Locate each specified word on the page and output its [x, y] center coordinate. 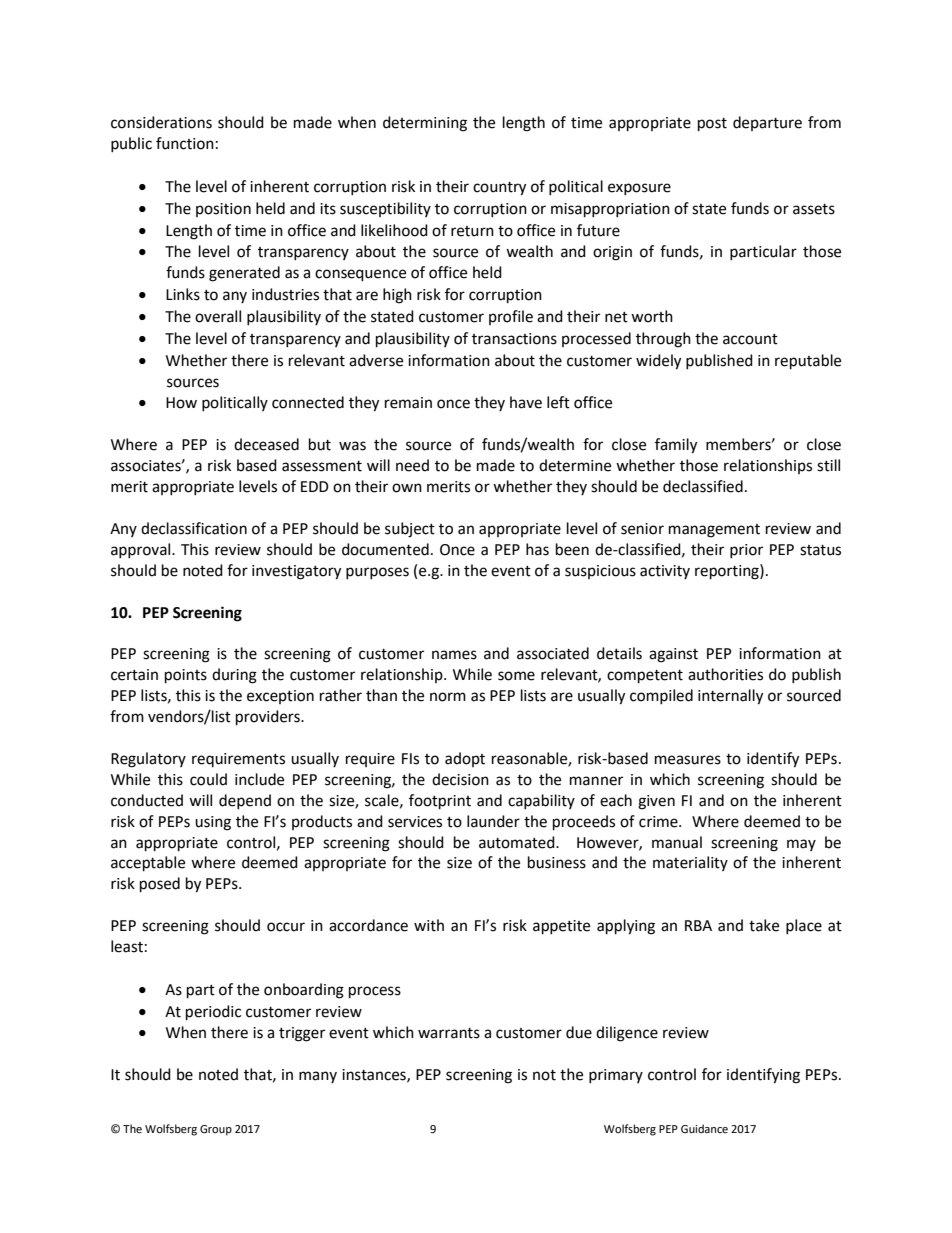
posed [160, 885]
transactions [514, 339]
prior [746, 551]
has [537, 549]
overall [218, 316]
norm [448, 697]
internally [730, 697]
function [185, 143]
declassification [194, 528]
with [429, 925]
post [712, 125]
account [750, 339]
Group [216, 1130]
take [764, 925]
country [499, 189]
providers [269, 718]
